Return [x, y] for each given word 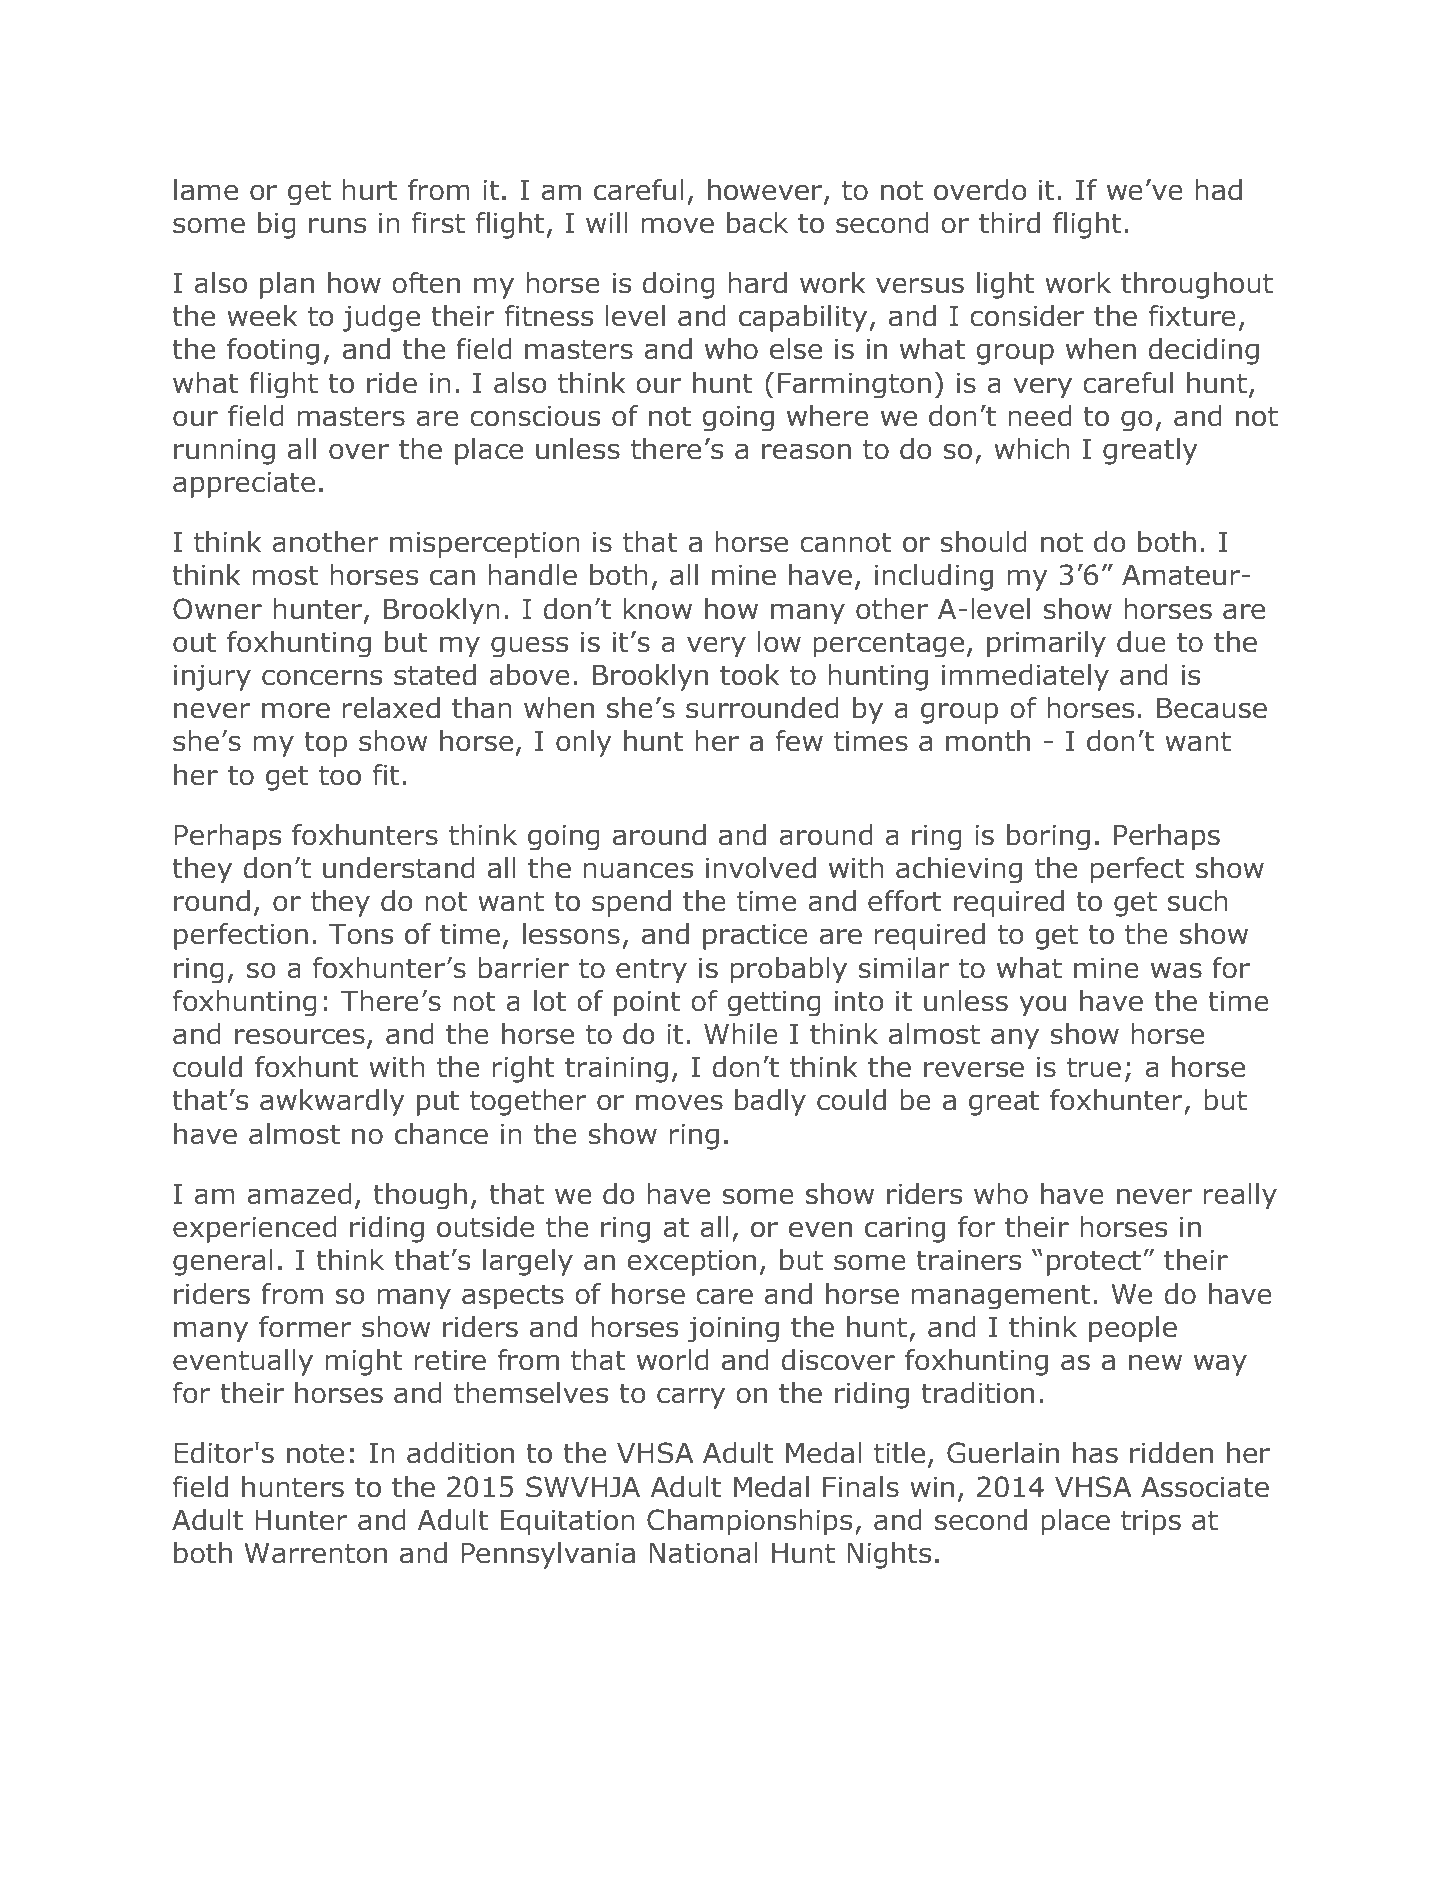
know [657, 609]
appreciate [244, 485]
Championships [749, 1522]
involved [761, 868]
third [1009, 223]
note [315, 1453]
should [983, 542]
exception [691, 1263]
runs [337, 225]
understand [399, 868]
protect [1094, 1263]
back [757, 223]
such [1198, 901]
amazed [299, 1194]
